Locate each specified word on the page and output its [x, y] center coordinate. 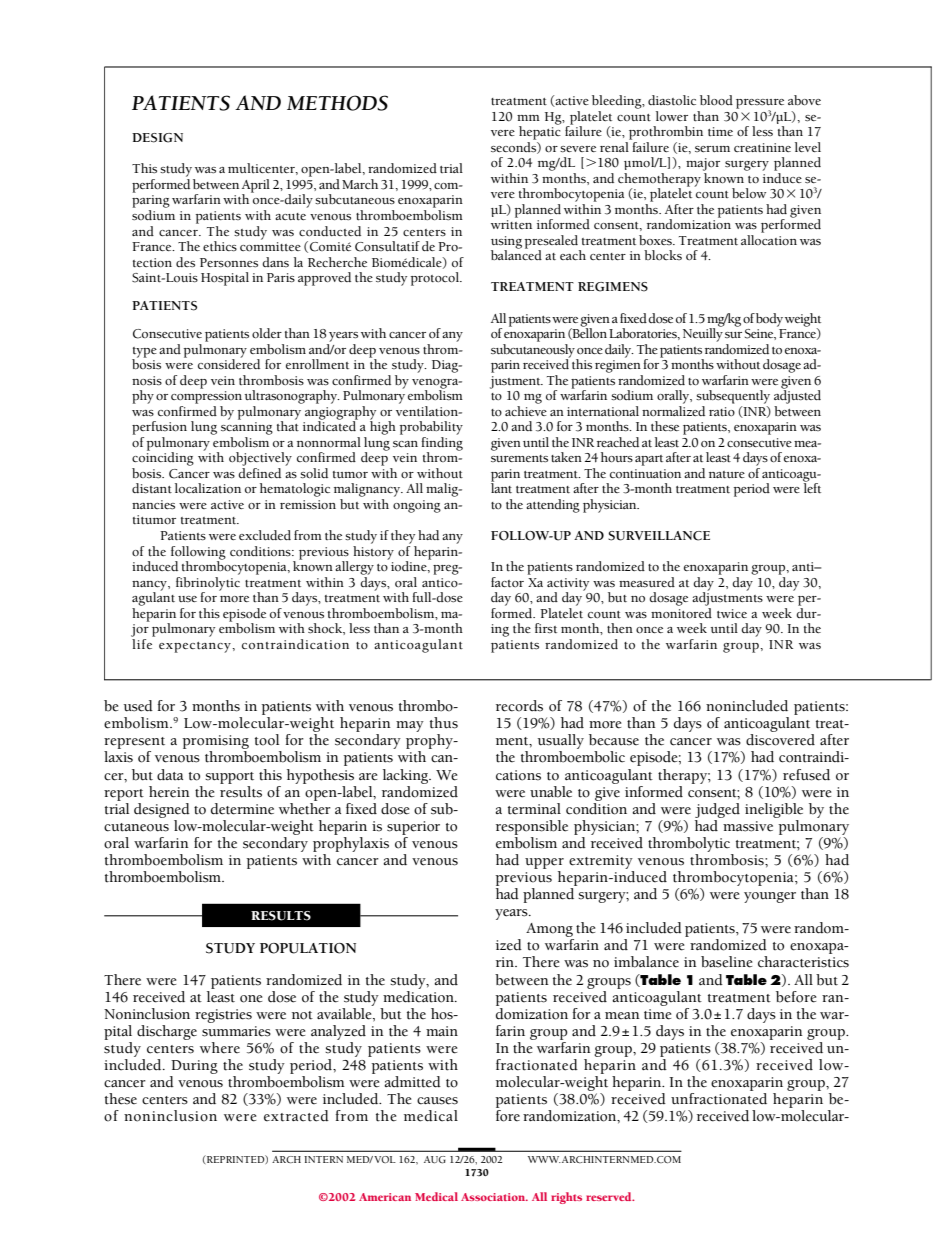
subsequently [733, 397]
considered [229, 363]
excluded [265, 535]
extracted [296, 1116]
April [256, 187]
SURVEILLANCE [659, 536]
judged [717, 810]
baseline [727, 962]
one [251, 999]
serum [712, 149]
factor [507, 582]
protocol [436, 279]
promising [215, 743]
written [511, 225]
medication [419, 995]
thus [444, 723]
